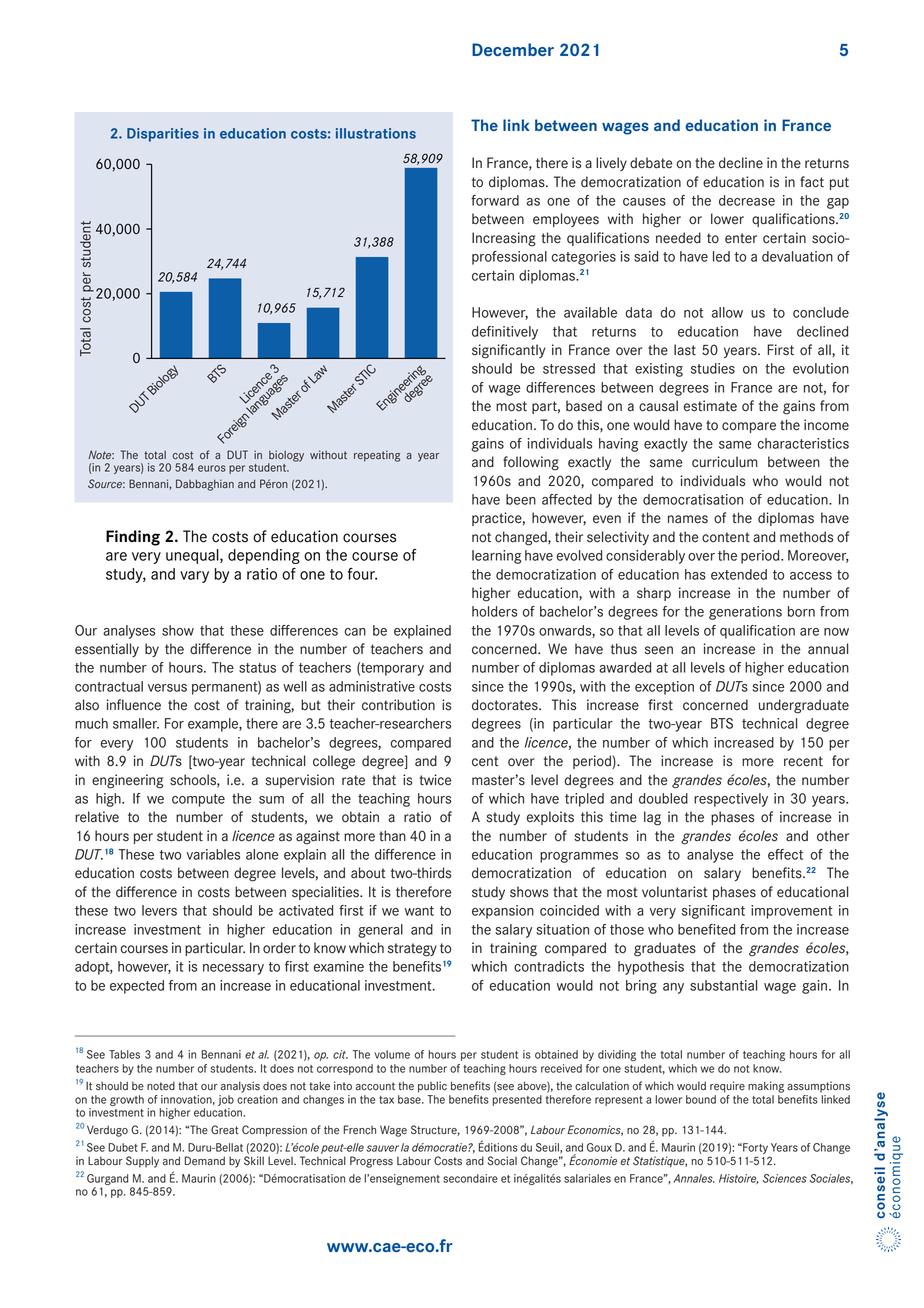 The image size is (924, 1308). What do you see at coordinates (738, 1179) in the screenshot?
I see `Histoire` at bounding box center [738, 1179].
